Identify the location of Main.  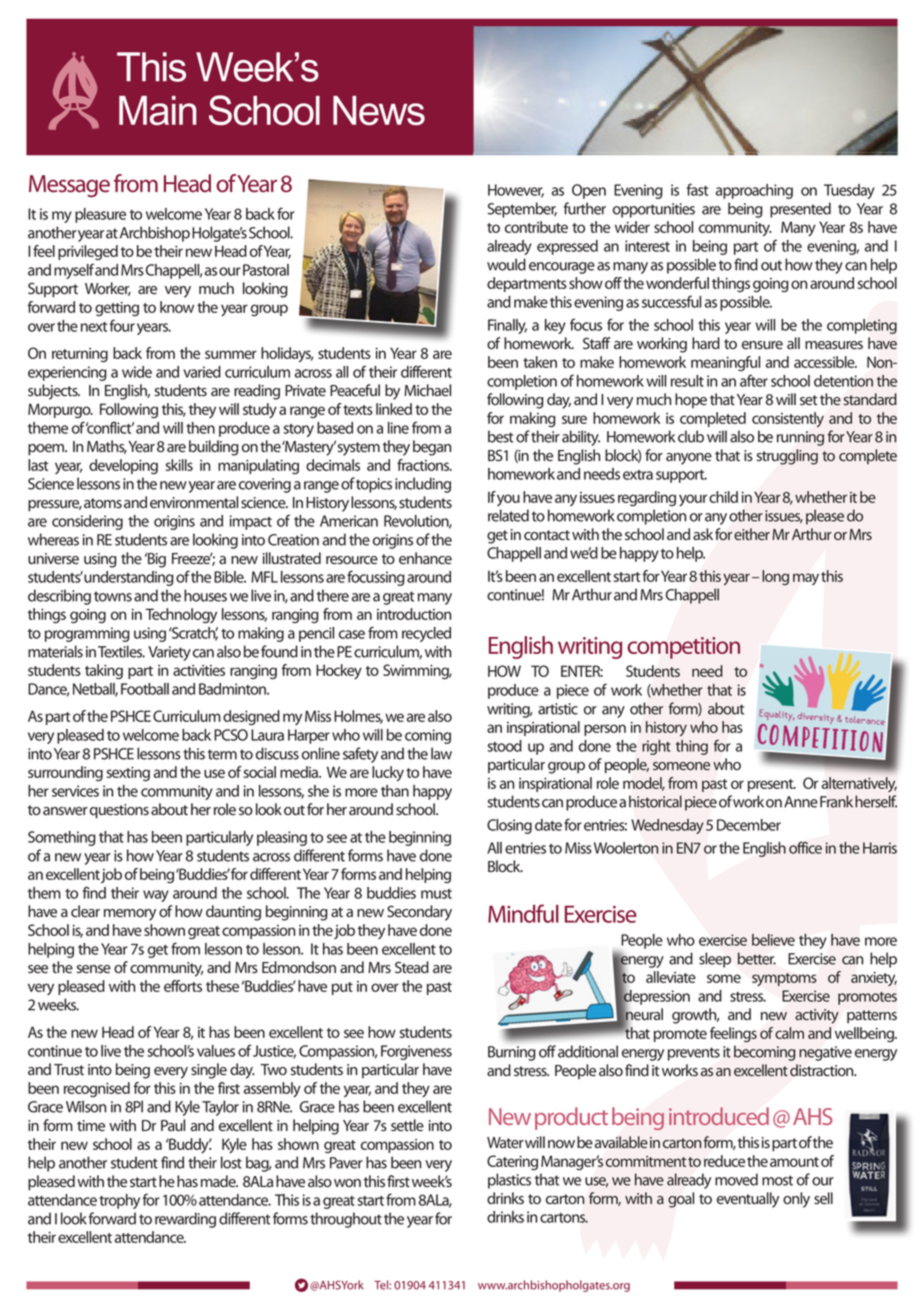
(158, 110).
